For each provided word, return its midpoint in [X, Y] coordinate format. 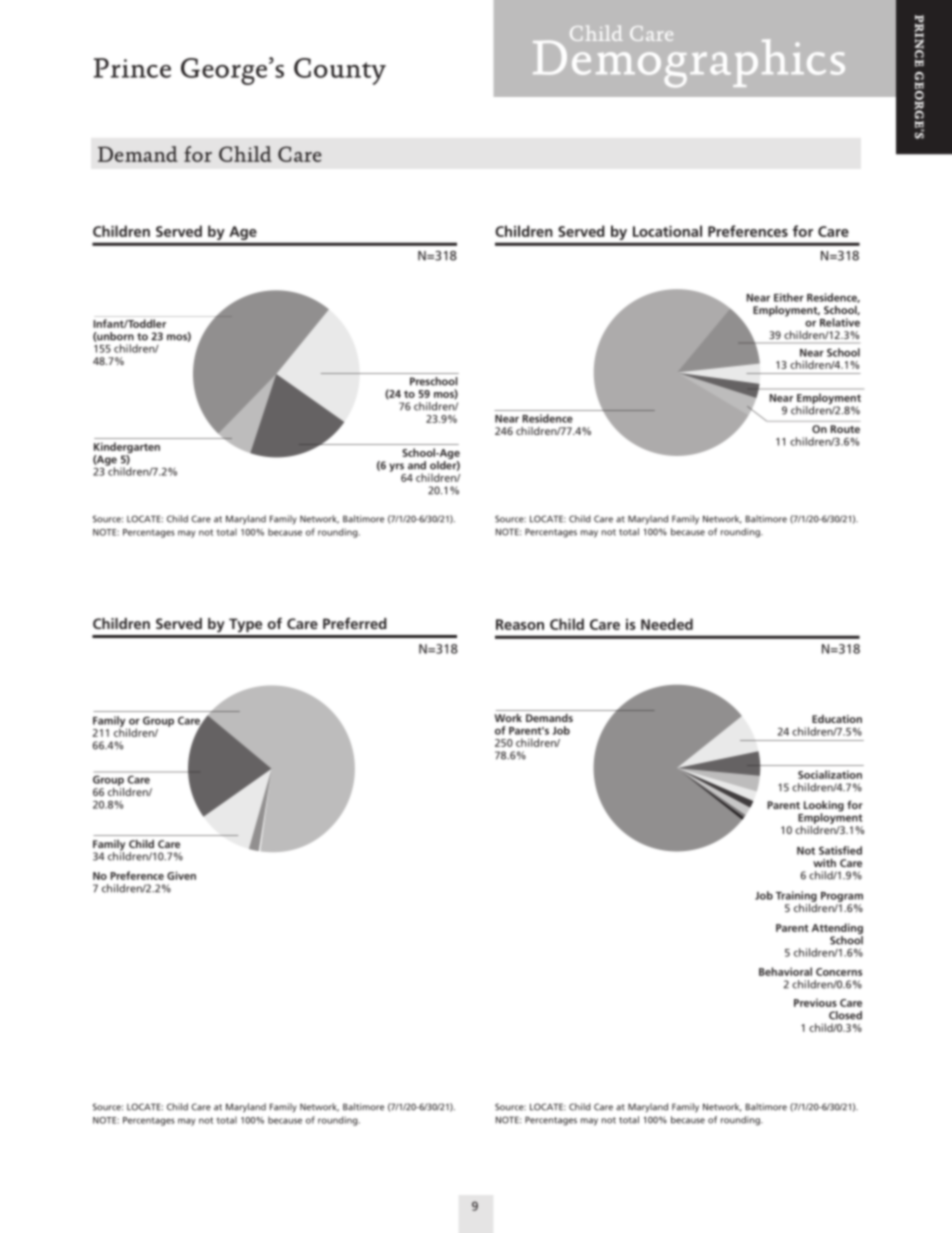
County [340, 71]
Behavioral [785, 971]
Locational [667, 231]
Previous [815, 1003]
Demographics [689, 62]
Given [181, 875]
